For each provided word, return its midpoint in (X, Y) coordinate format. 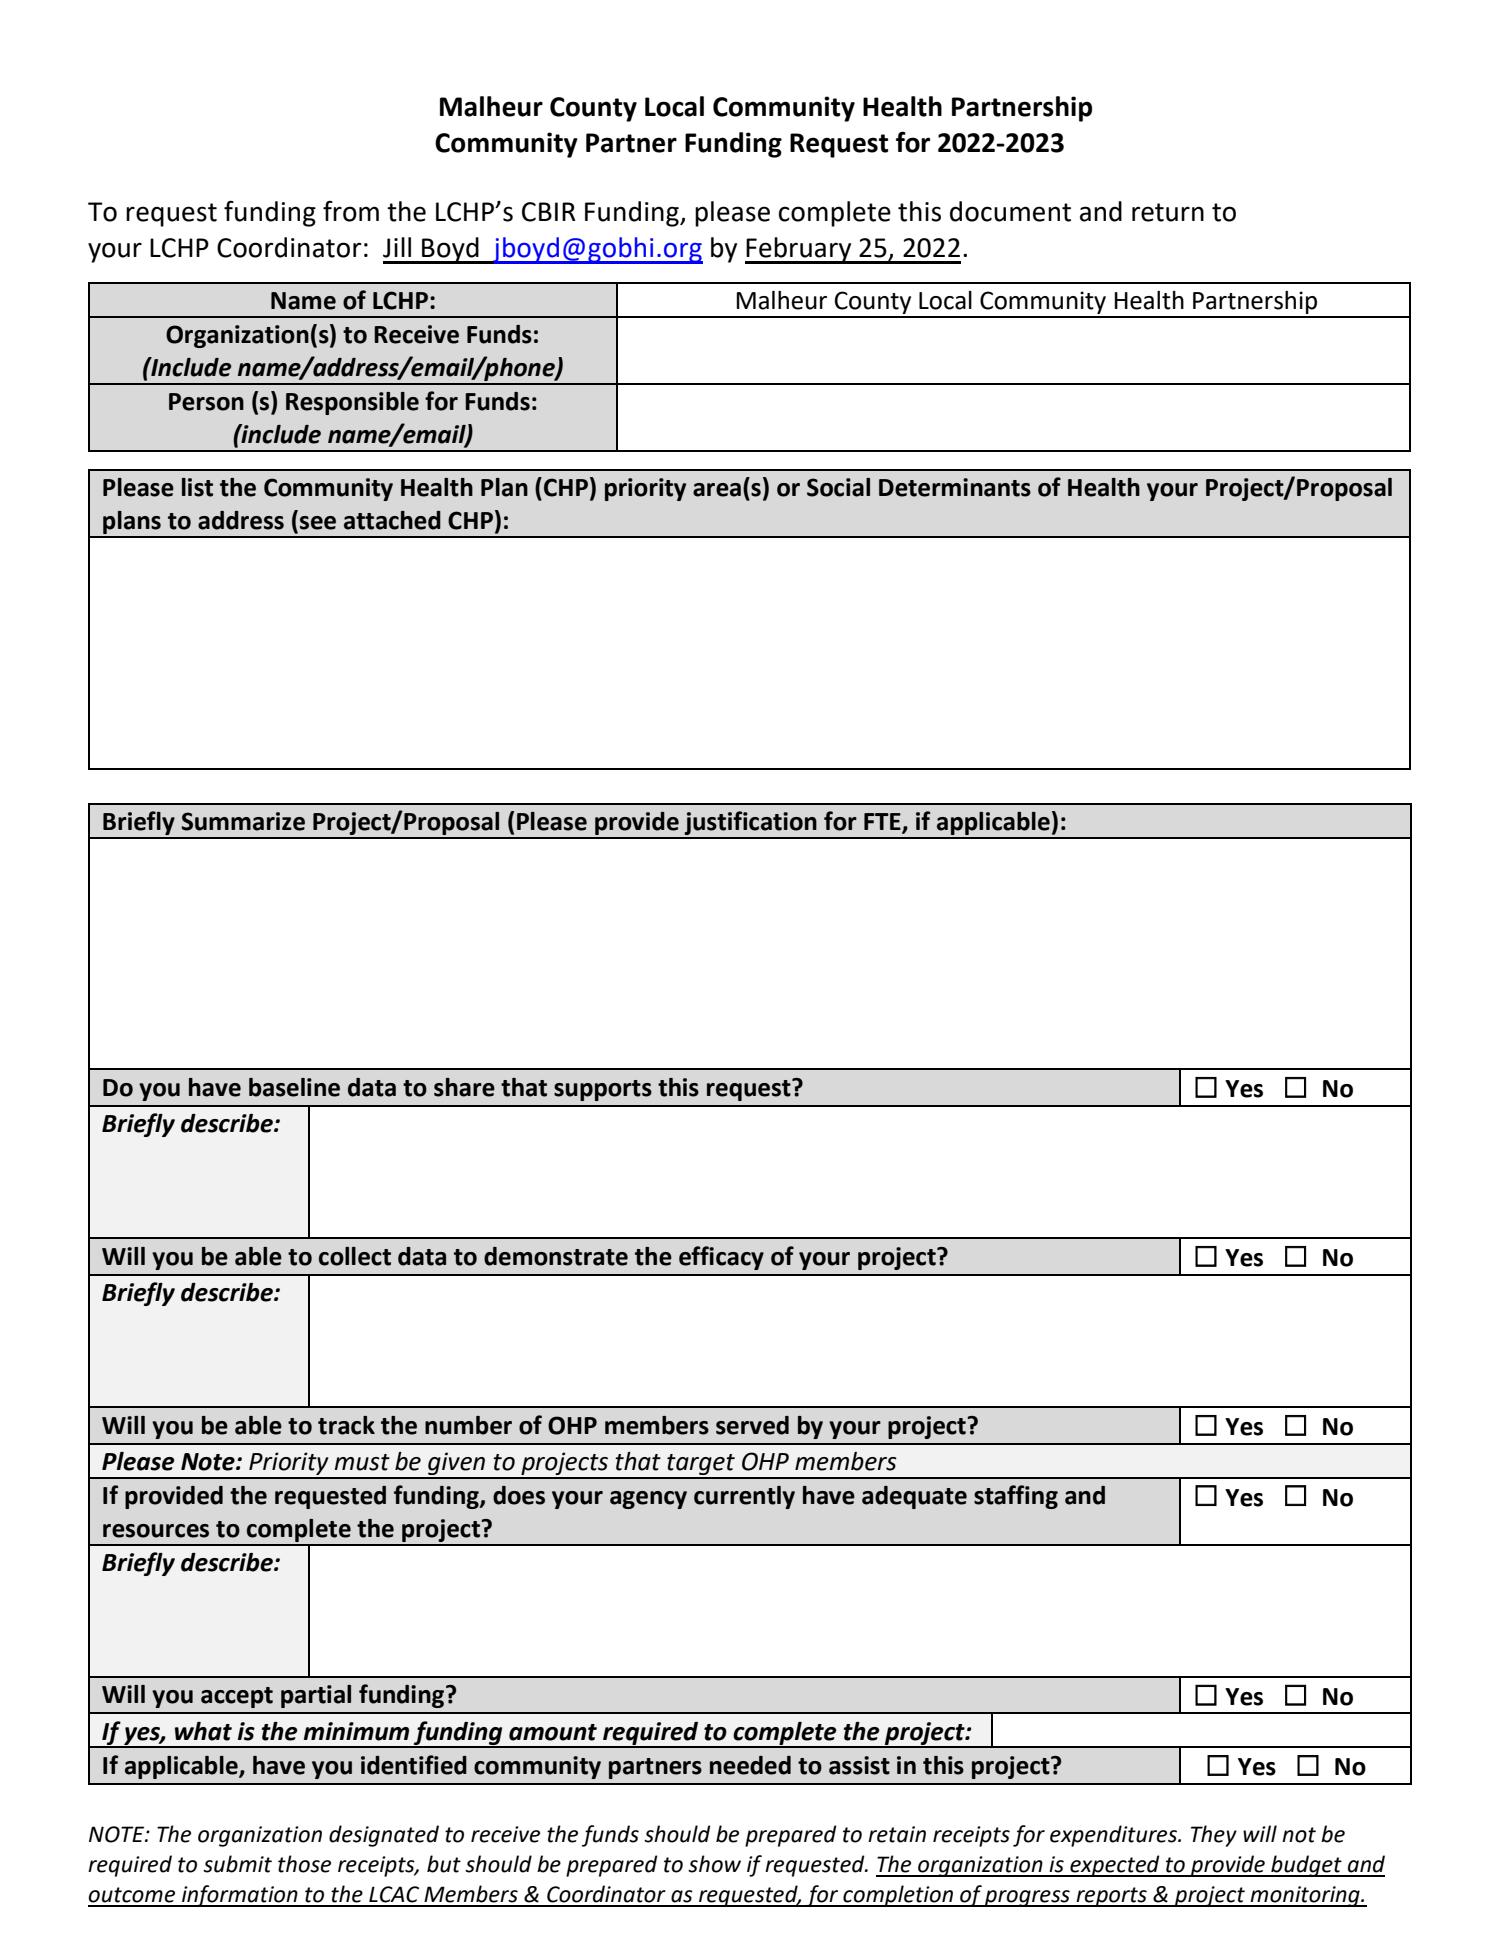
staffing (1016, 1497)
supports (603, 1090)
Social (838, 487)
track (346, 1425)
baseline (294, 1087)
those (304, 1864)
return (1168, 212)
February (799, 250)
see (318, 523)
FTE (883, 822)
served (752, 1425)
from (351, 211)
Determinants (955, 487)
